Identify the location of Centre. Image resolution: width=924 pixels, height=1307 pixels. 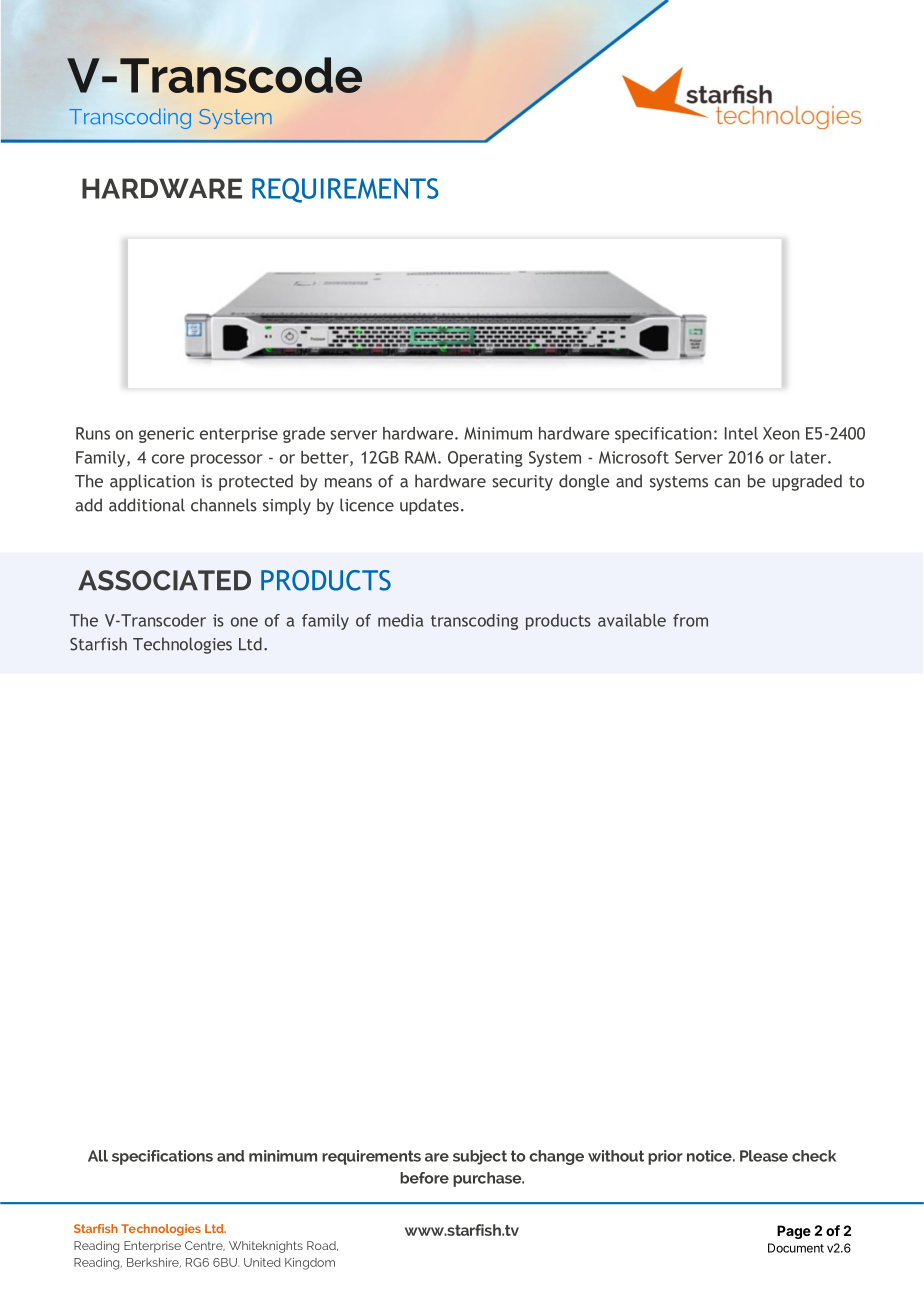
(205, 1246).
